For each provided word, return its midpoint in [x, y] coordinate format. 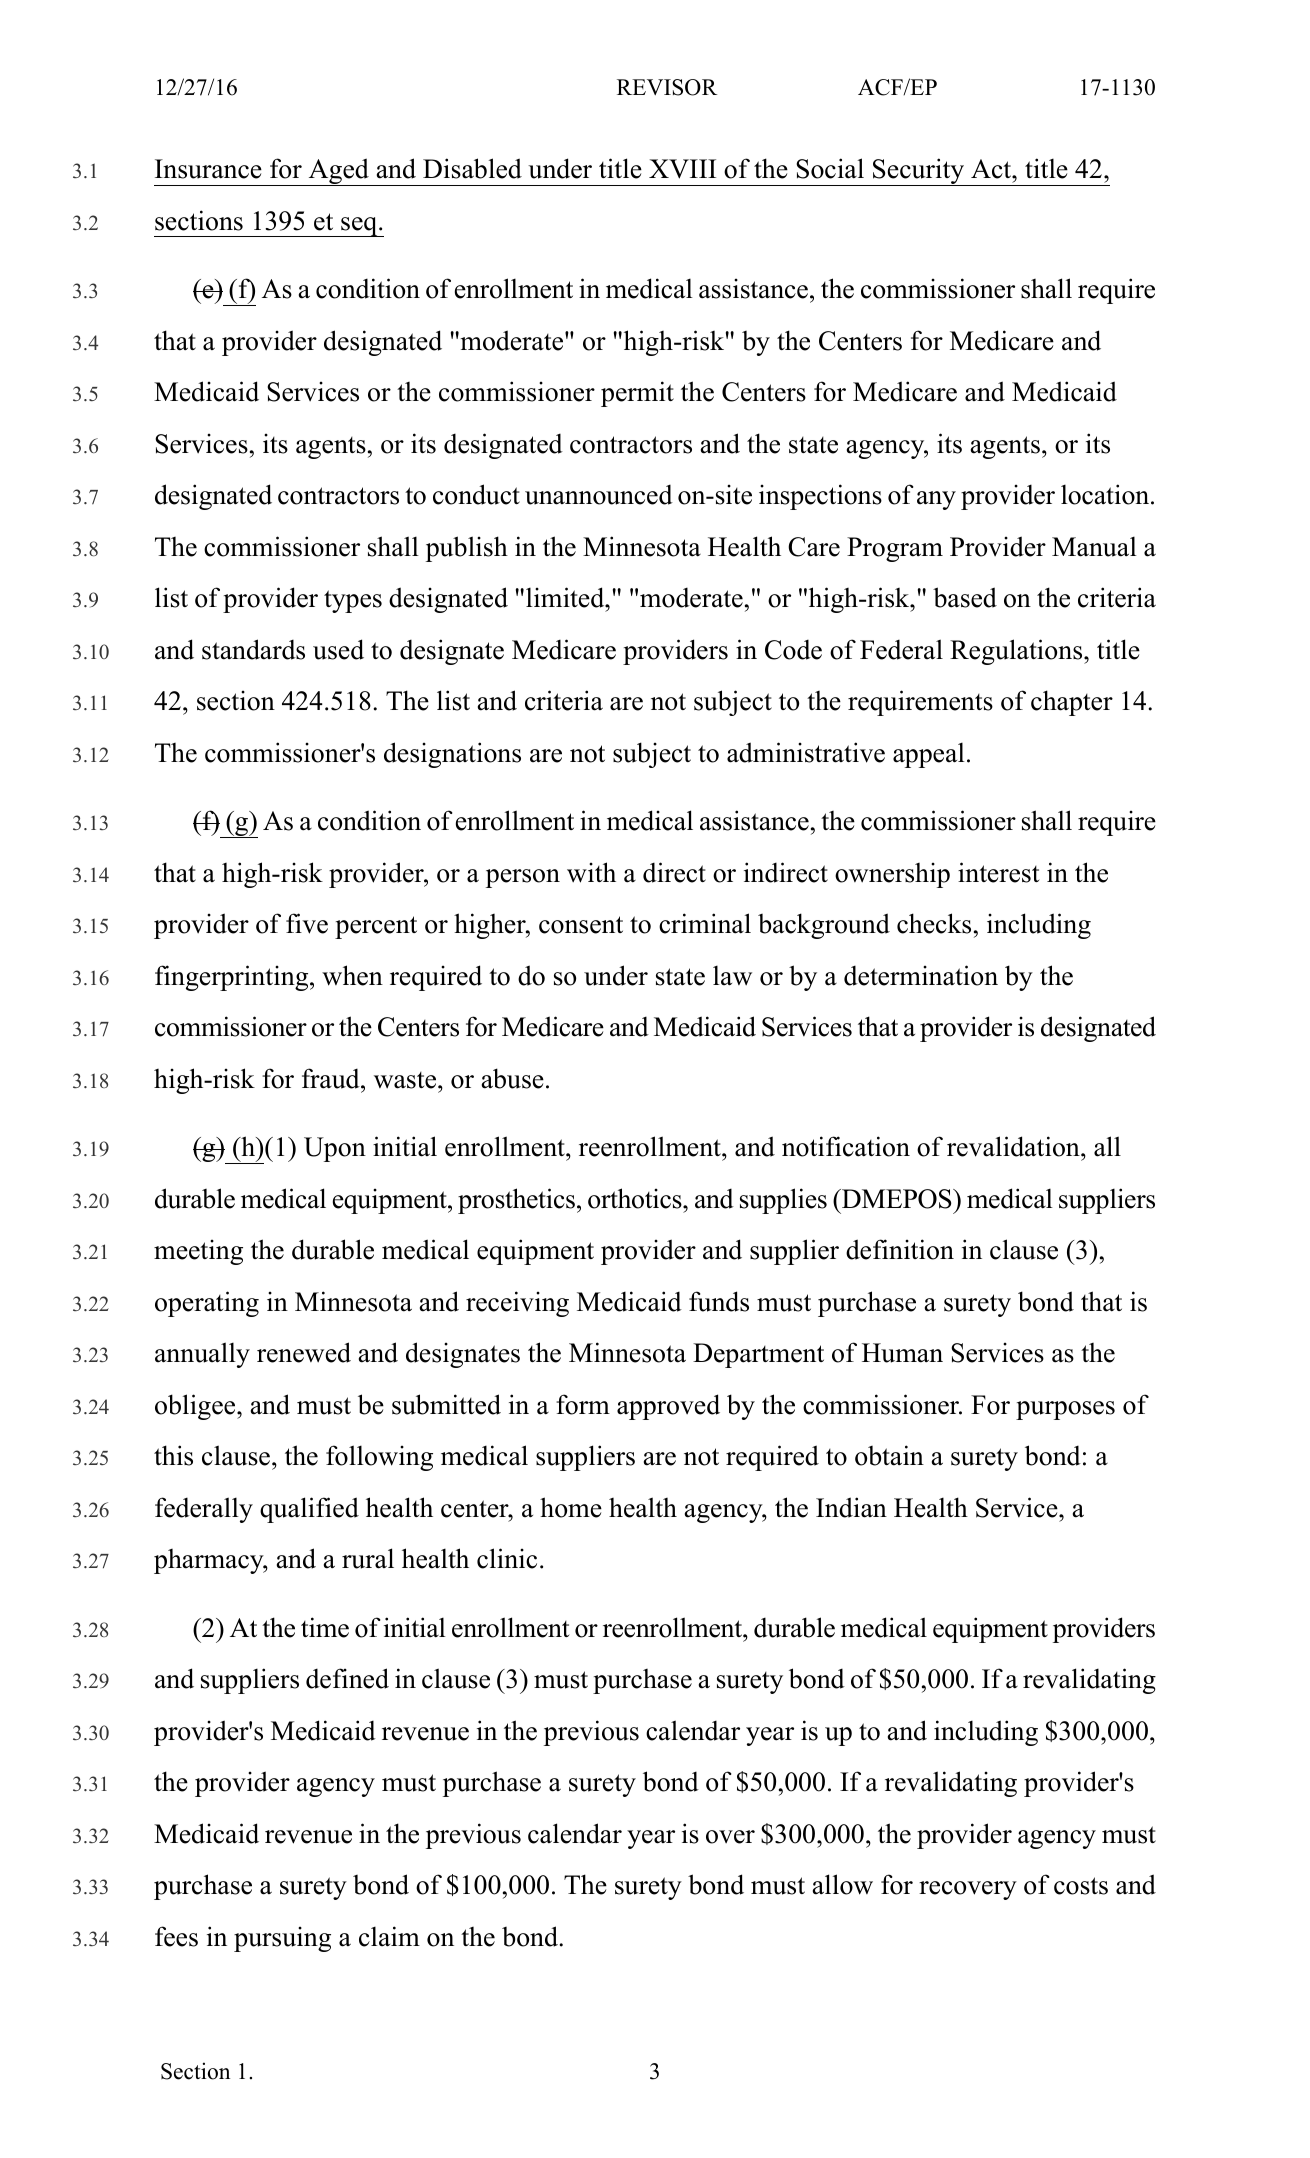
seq [359, 227]
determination [921, 975]
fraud [332, 1078]
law [732, 975]
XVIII [682, 169]
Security [918, 172]
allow [843, 1884]
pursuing [282, 1939]
